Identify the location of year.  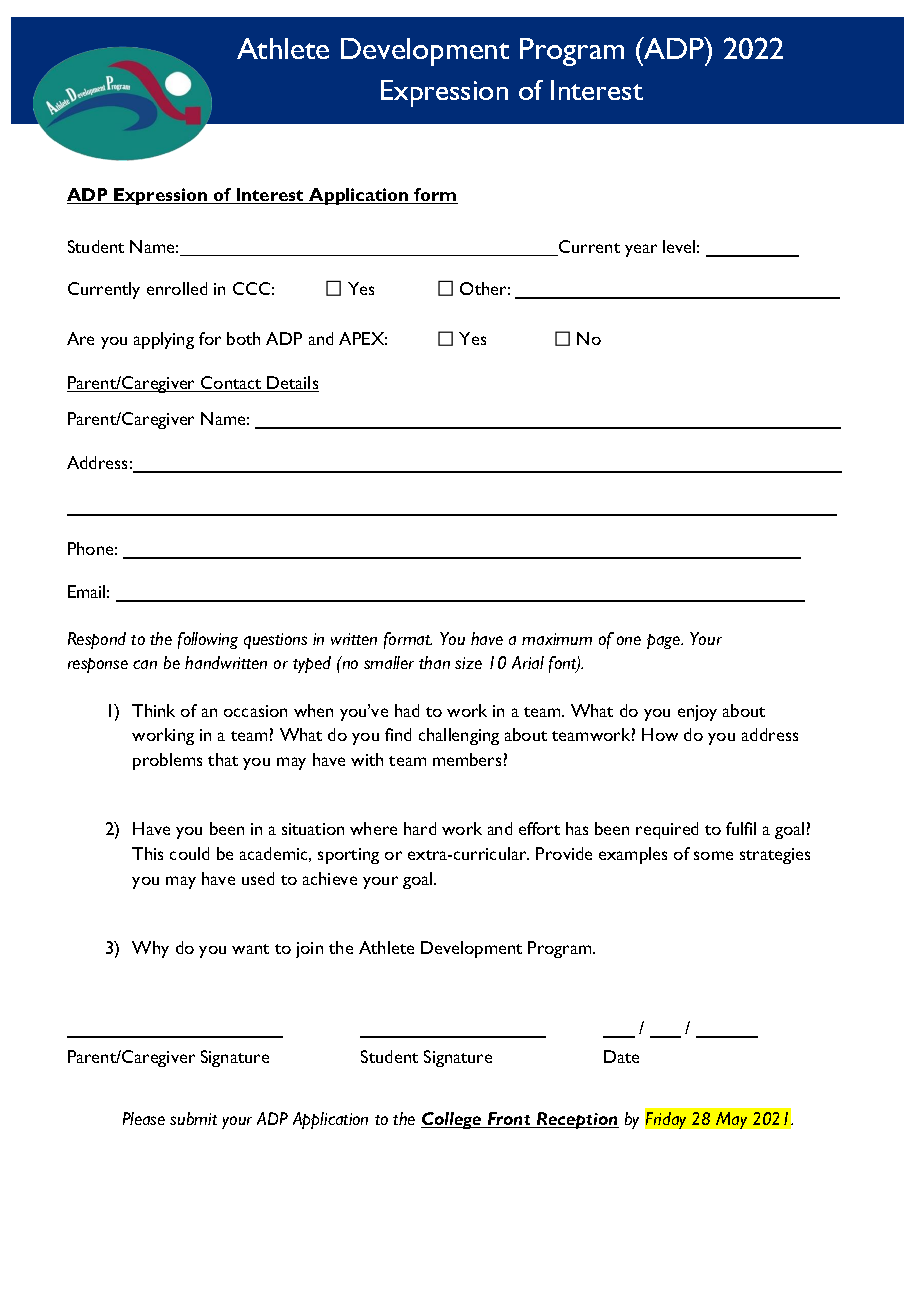
(641, 250).
